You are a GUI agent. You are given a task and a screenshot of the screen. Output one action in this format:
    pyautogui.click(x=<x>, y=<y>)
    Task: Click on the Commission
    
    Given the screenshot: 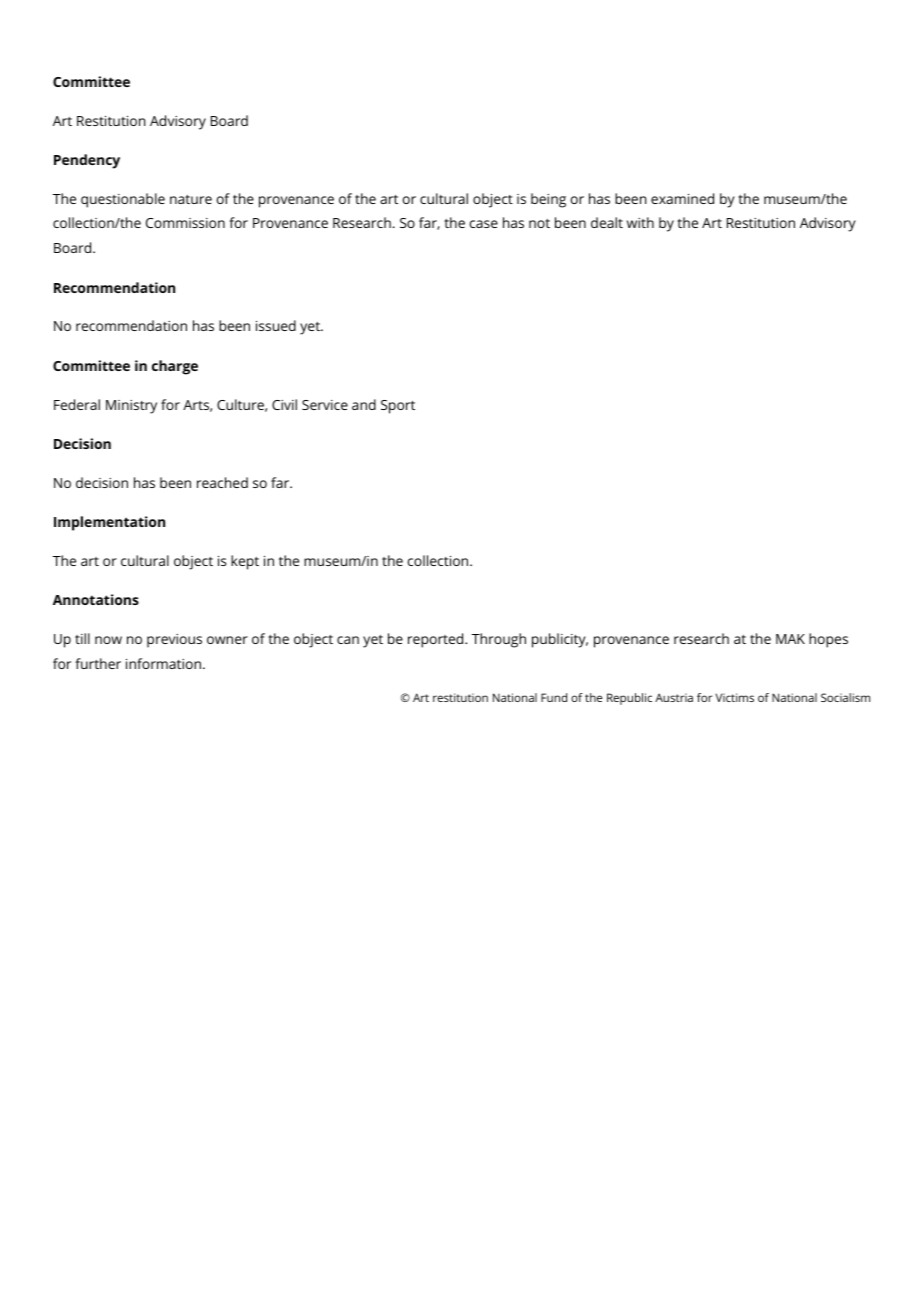 What is the action you would take?
    pyautogui.click(x=185, y=223)
